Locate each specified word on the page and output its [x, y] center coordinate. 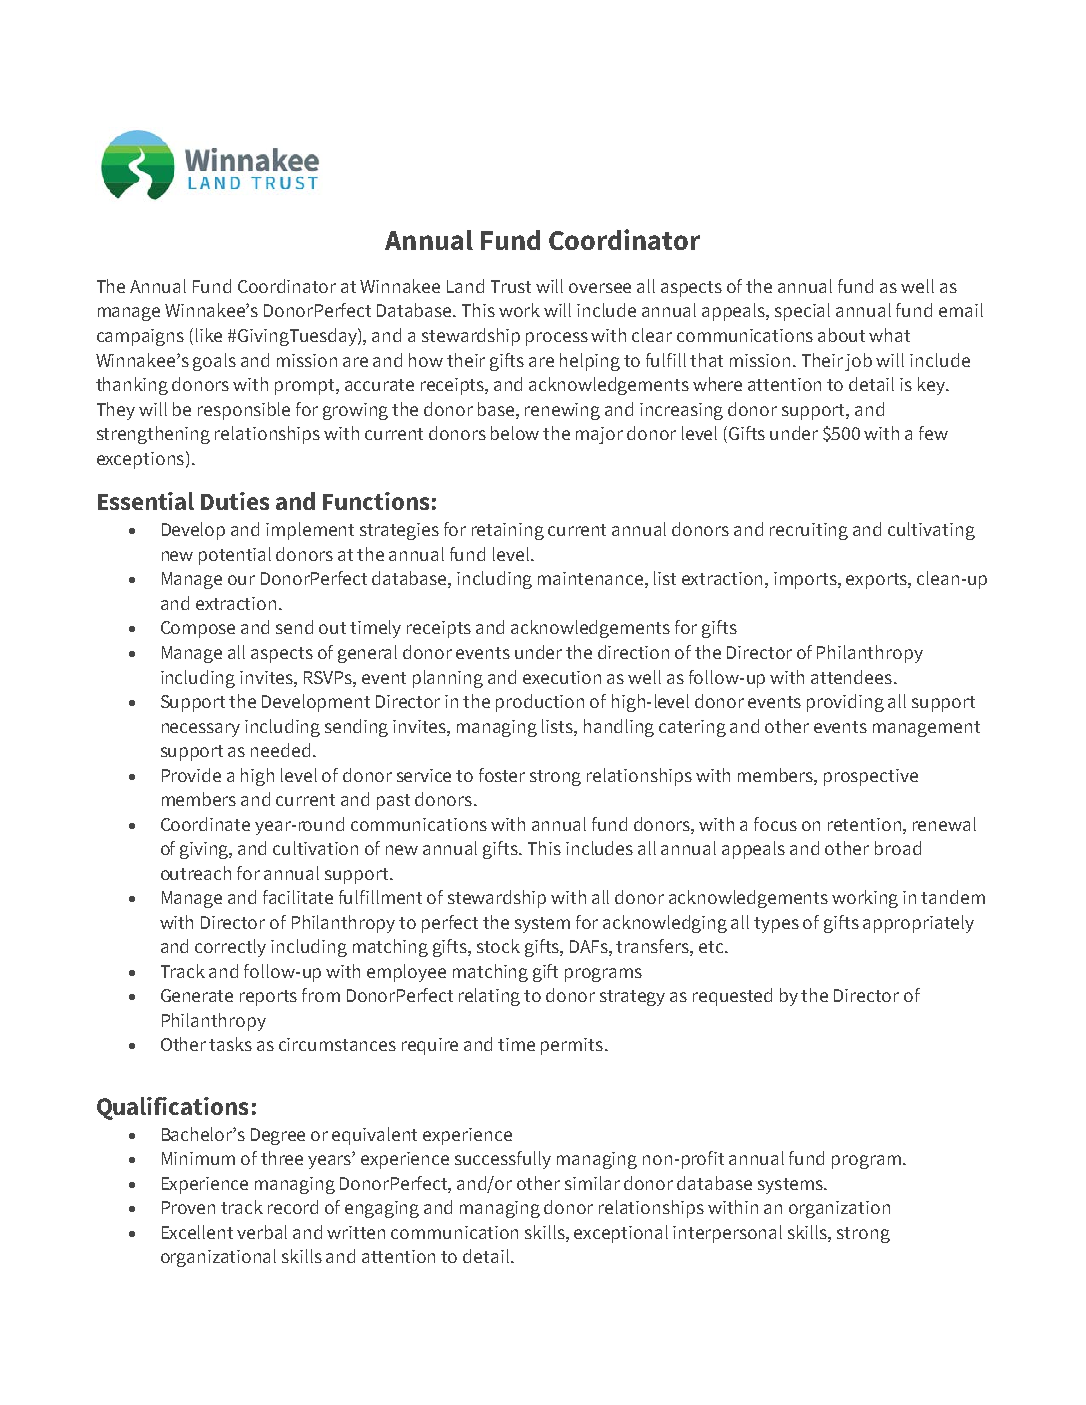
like [209, 335]
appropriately [918, 924]
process [557, 339]
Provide [191, 775]
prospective [871, 777]
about [841, 335]
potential [235, 556]
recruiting [809, 531]
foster [502, 775]
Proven [188, 1207]
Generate [197, 995]
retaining [508, 531]
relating [489, 997]
